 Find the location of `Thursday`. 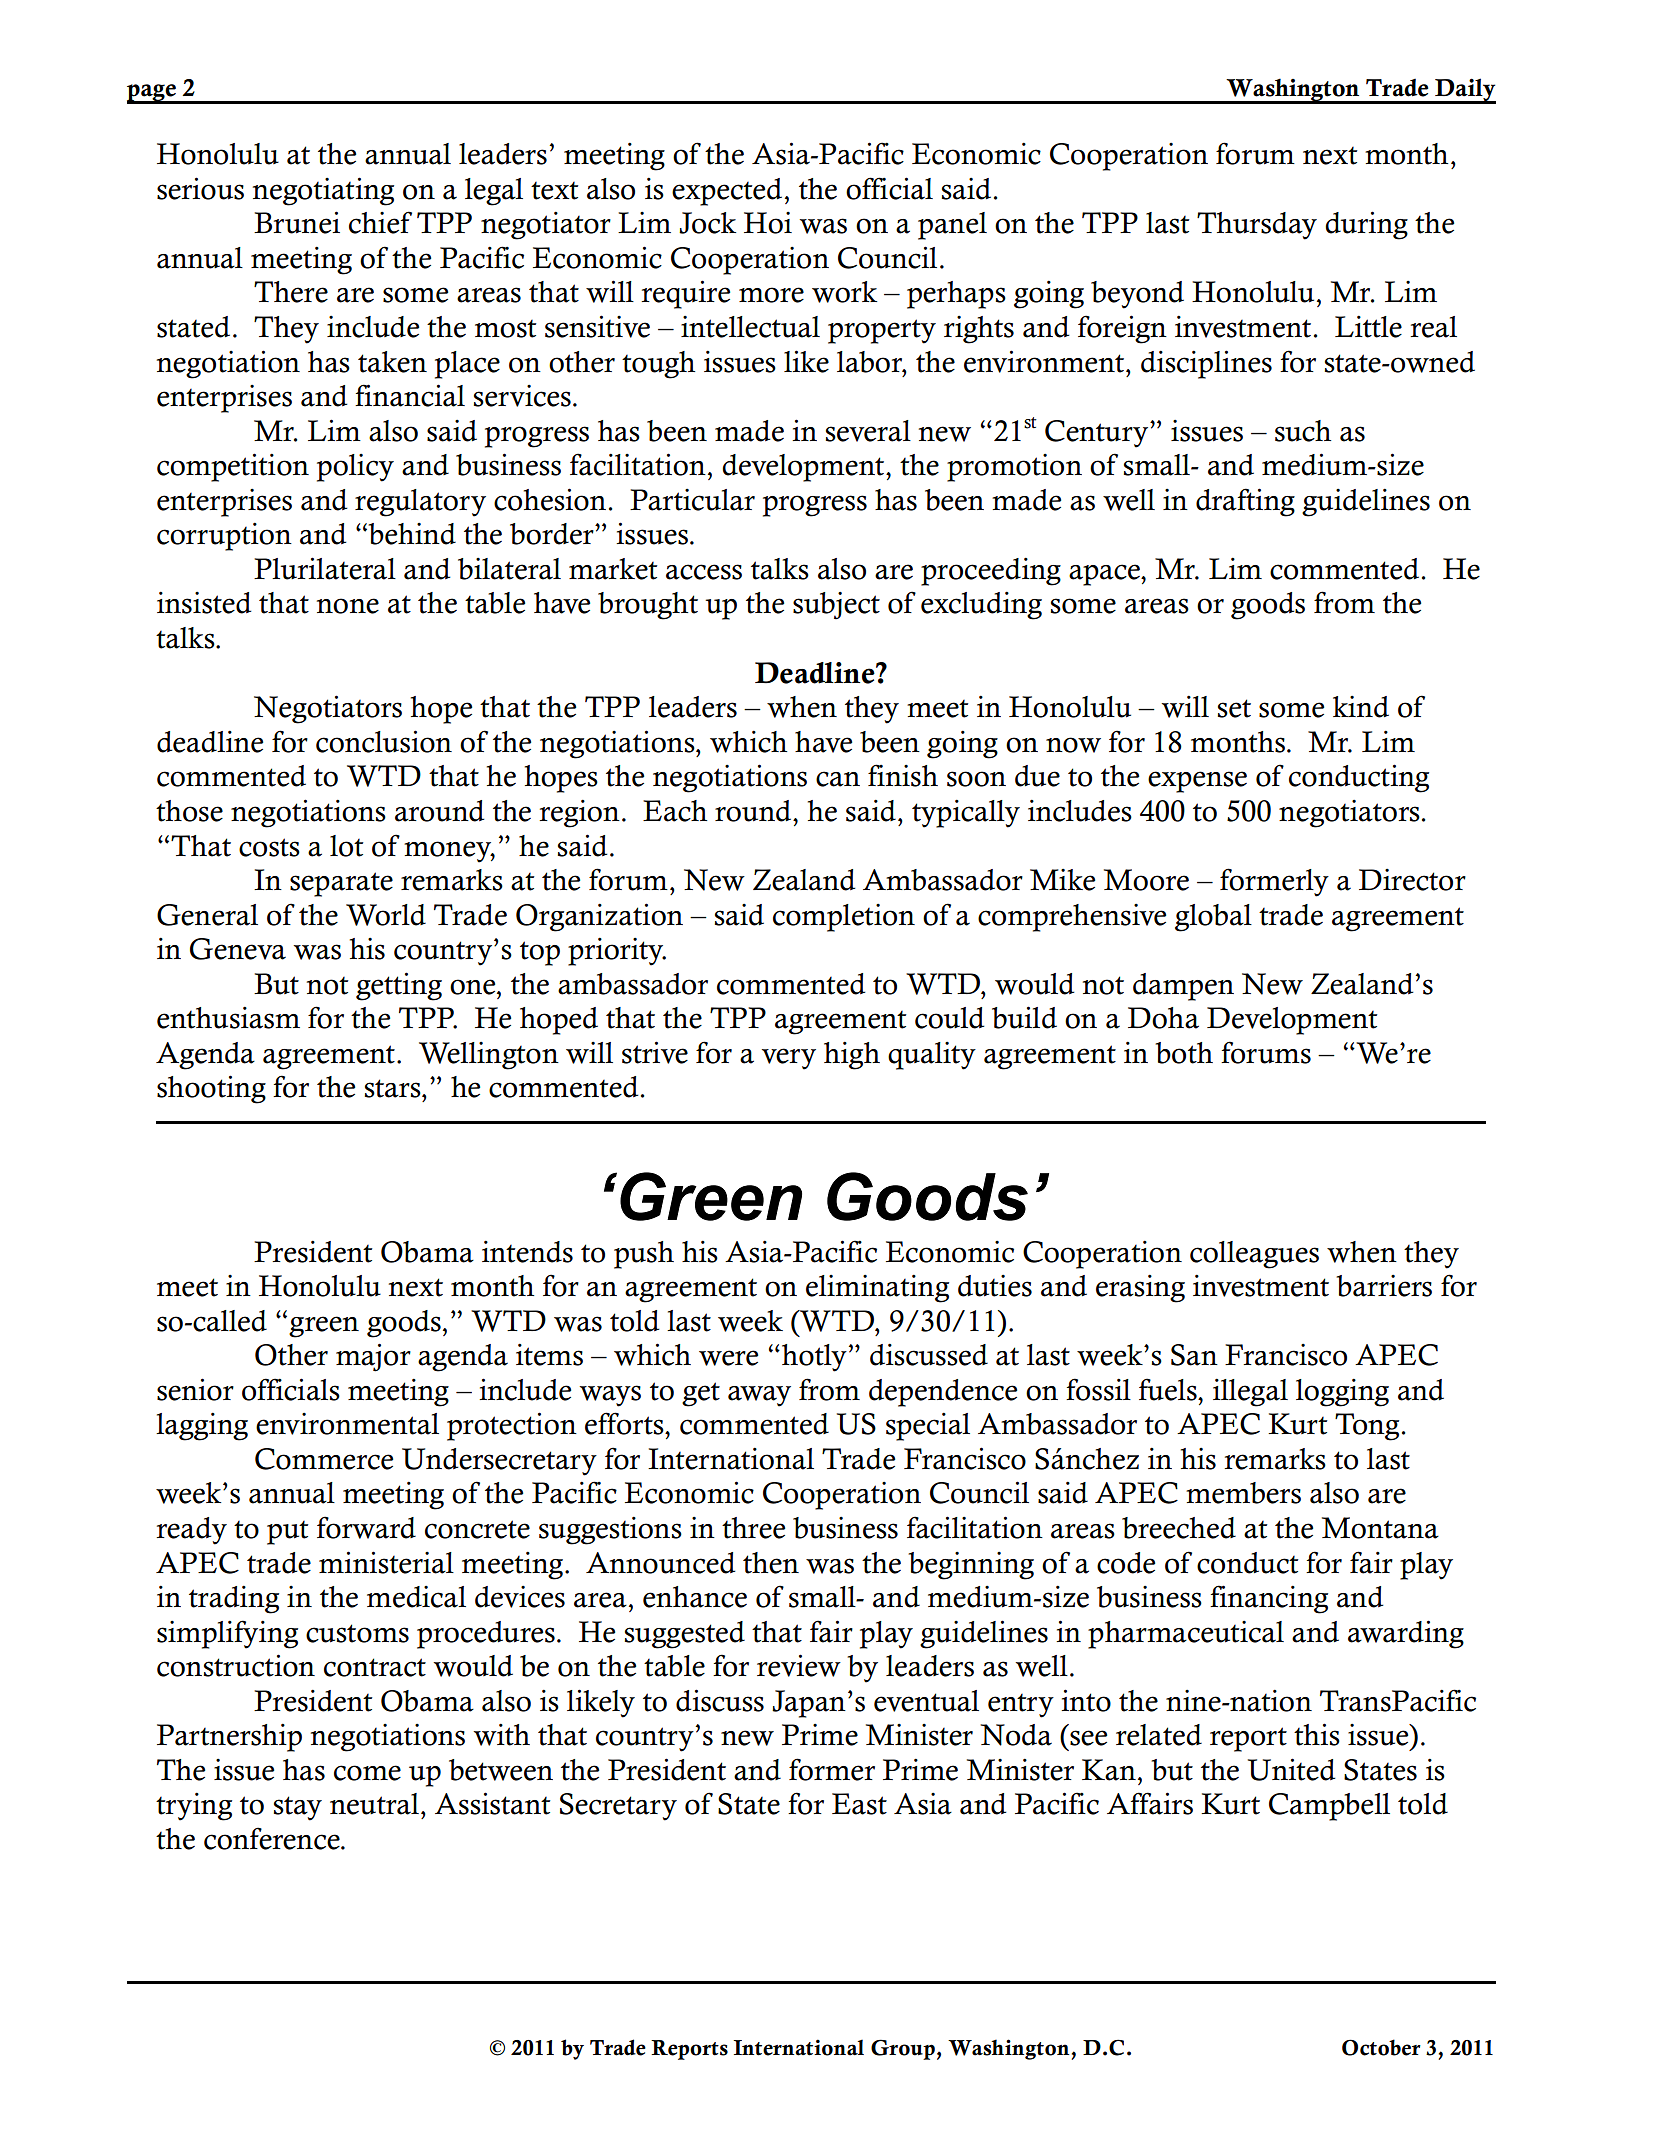

Thursday is located at coordinates (1257, 226).
